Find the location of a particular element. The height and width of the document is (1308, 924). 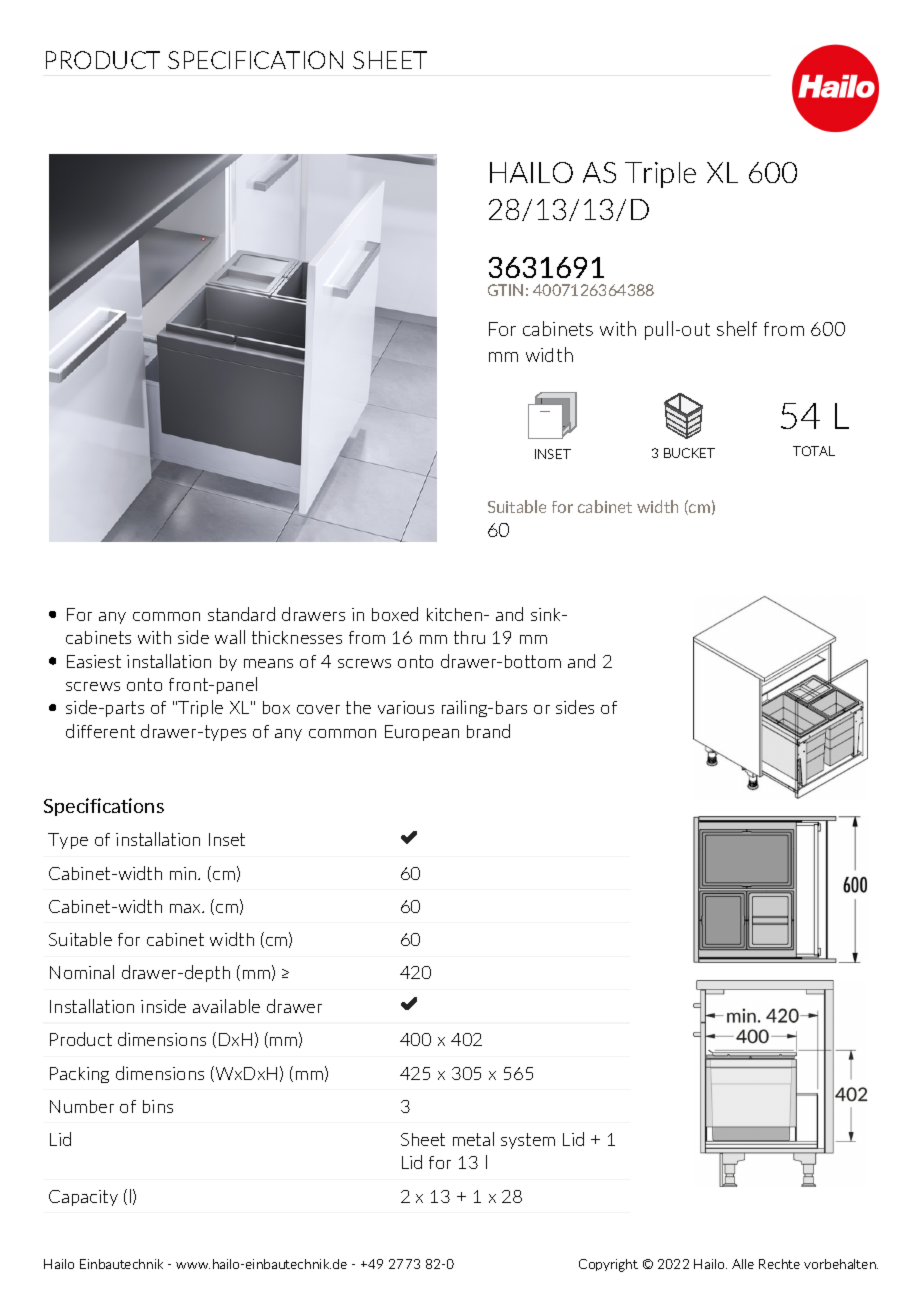

system is located at coordinates (528, 1141).
